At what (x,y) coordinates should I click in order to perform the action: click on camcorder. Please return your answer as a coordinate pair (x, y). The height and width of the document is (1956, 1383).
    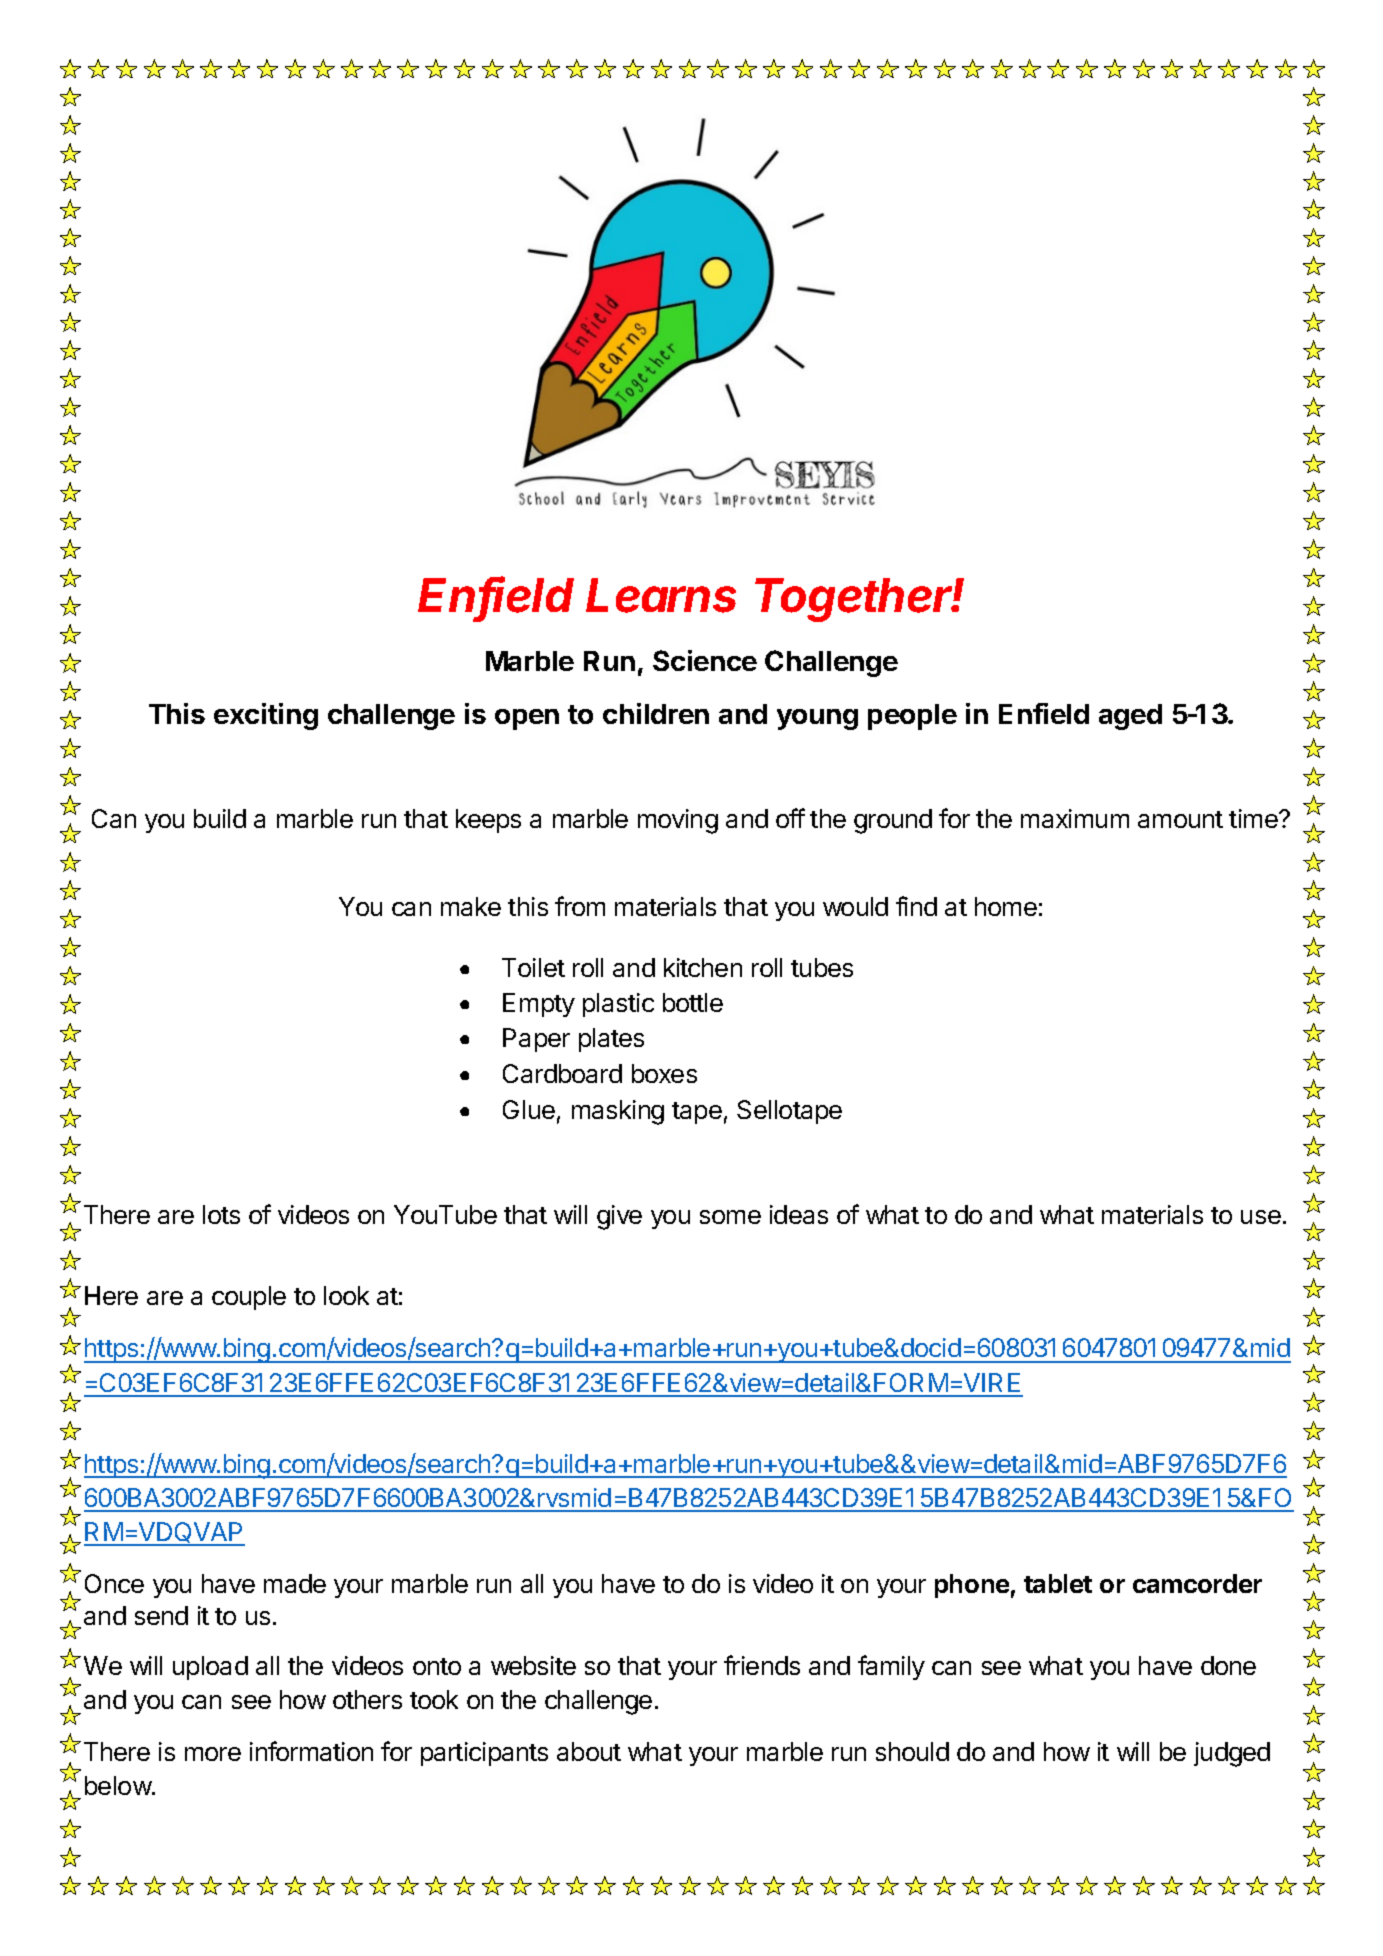
    Looking at the image, I should click on (1197, 1583).
